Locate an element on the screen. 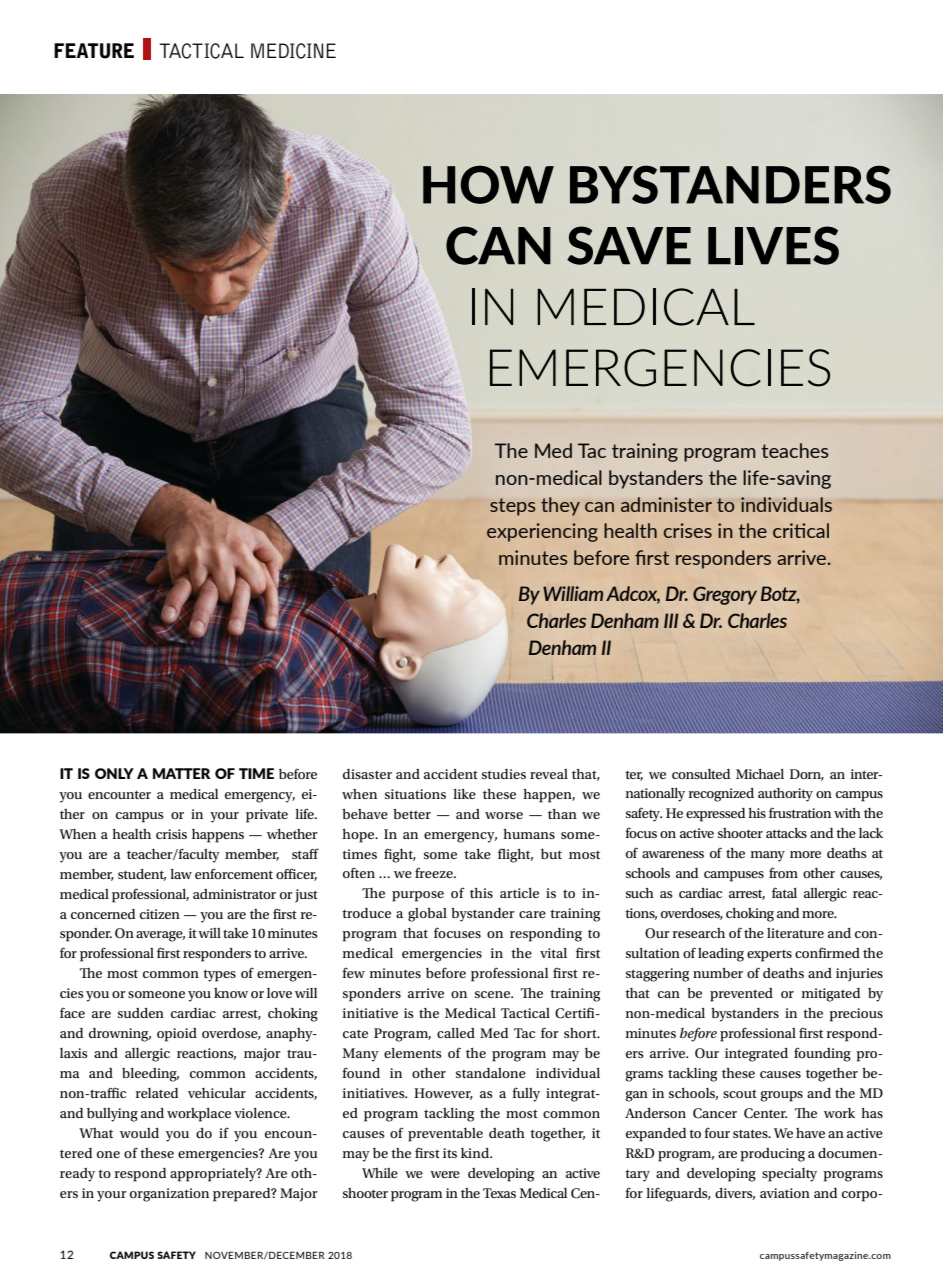 Image resolution: width=943 pixels, height=1288 pixels. organization is located at coordinates (169, 1195).
